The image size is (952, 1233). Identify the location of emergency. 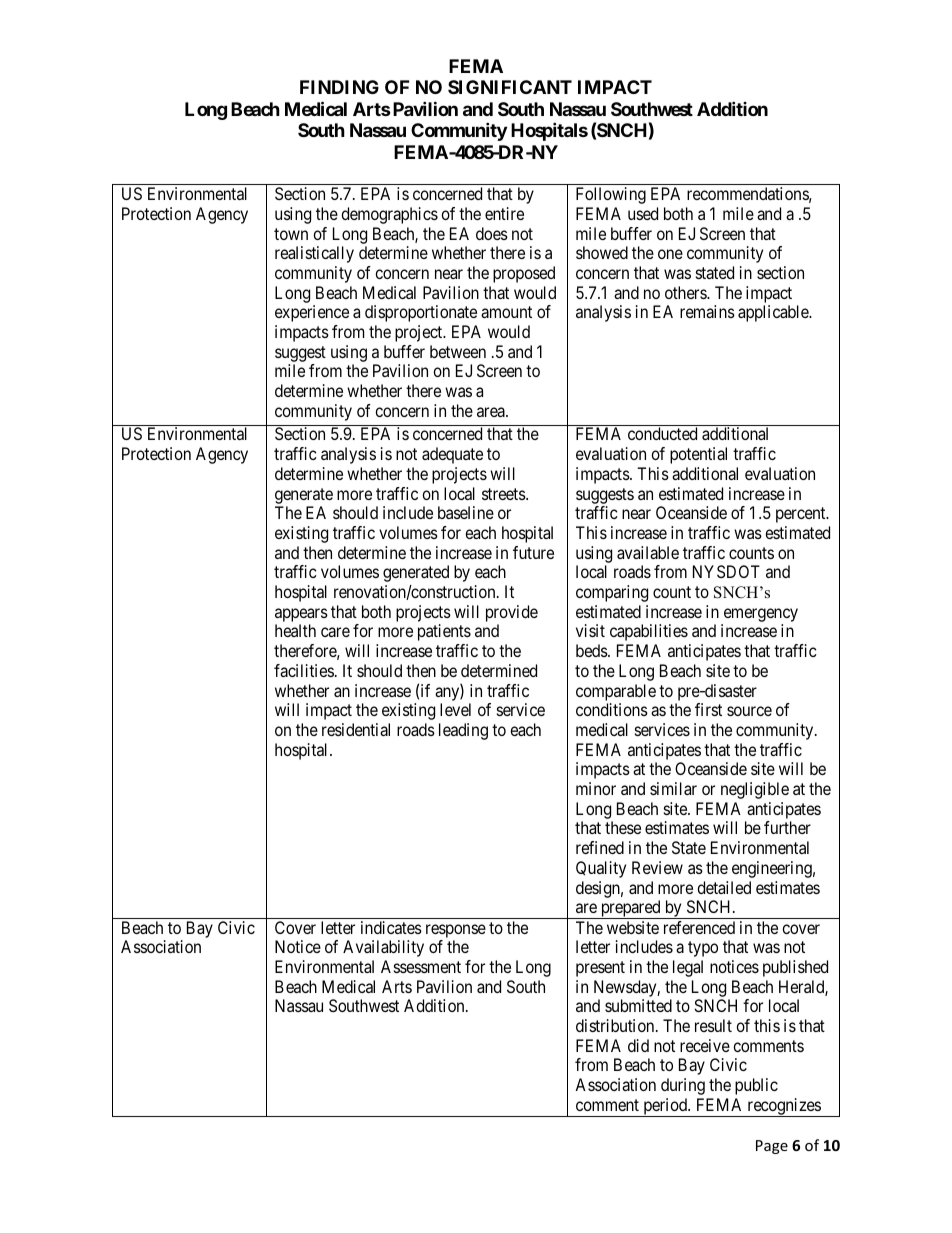
(761, 615).
